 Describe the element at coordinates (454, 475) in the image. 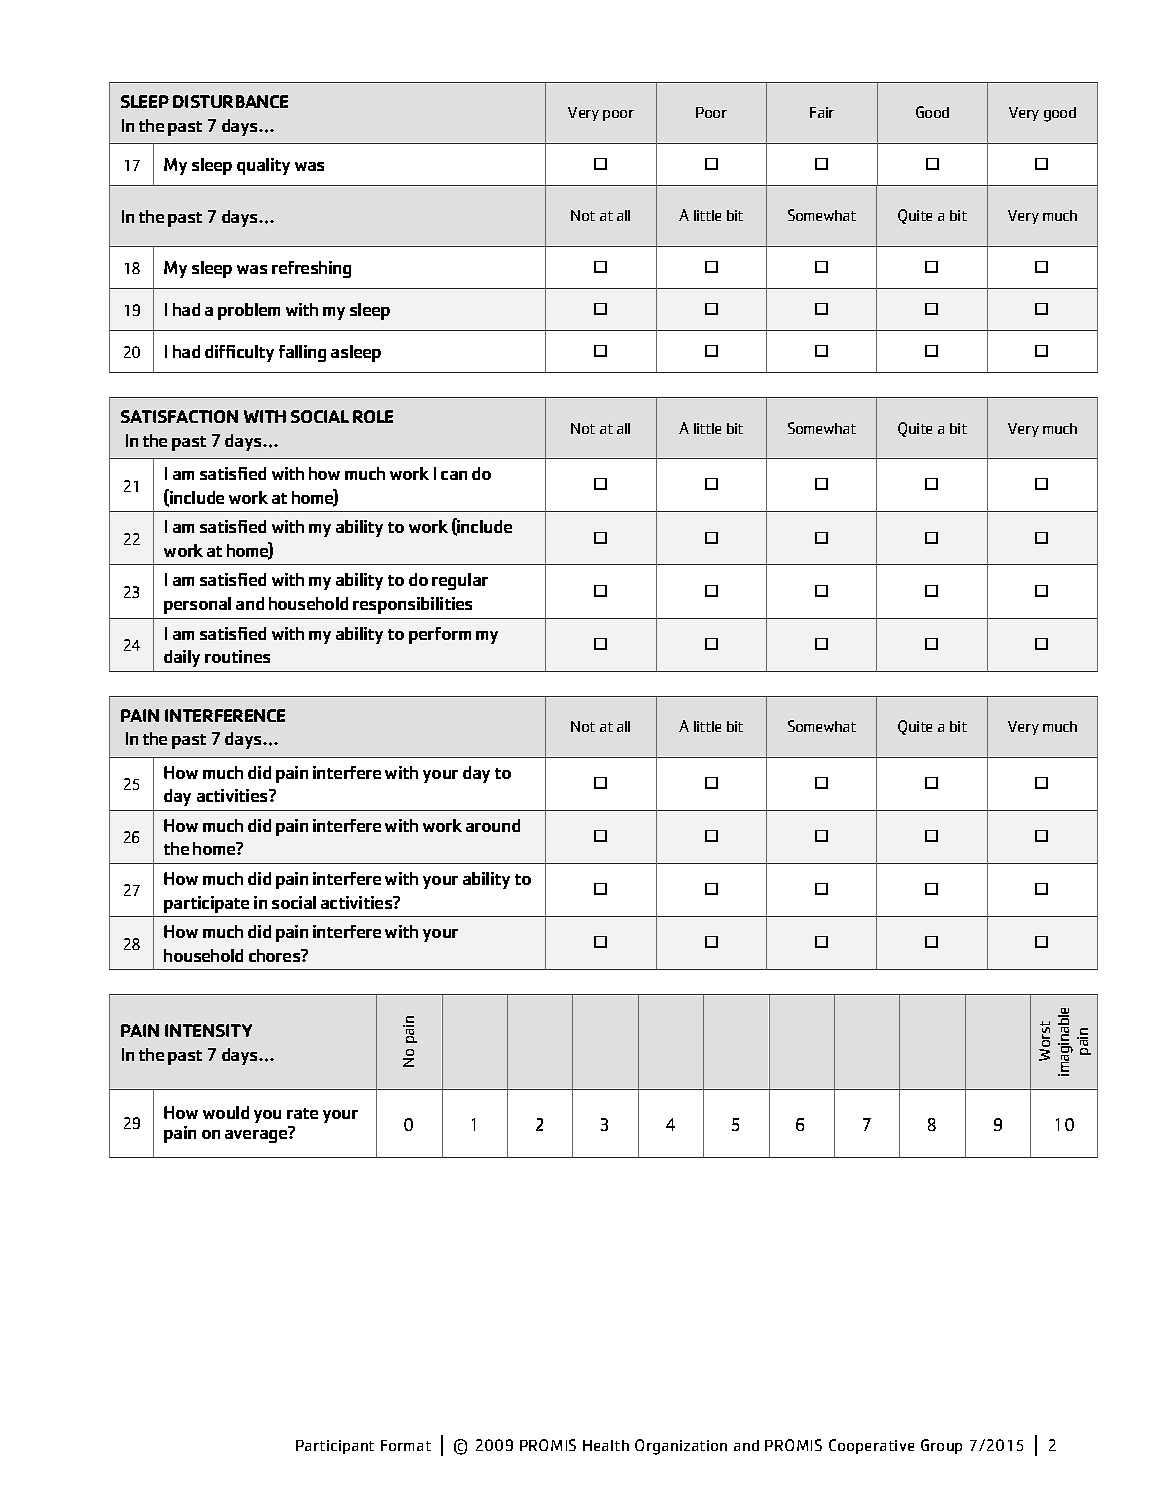

I see `can` at that location.
